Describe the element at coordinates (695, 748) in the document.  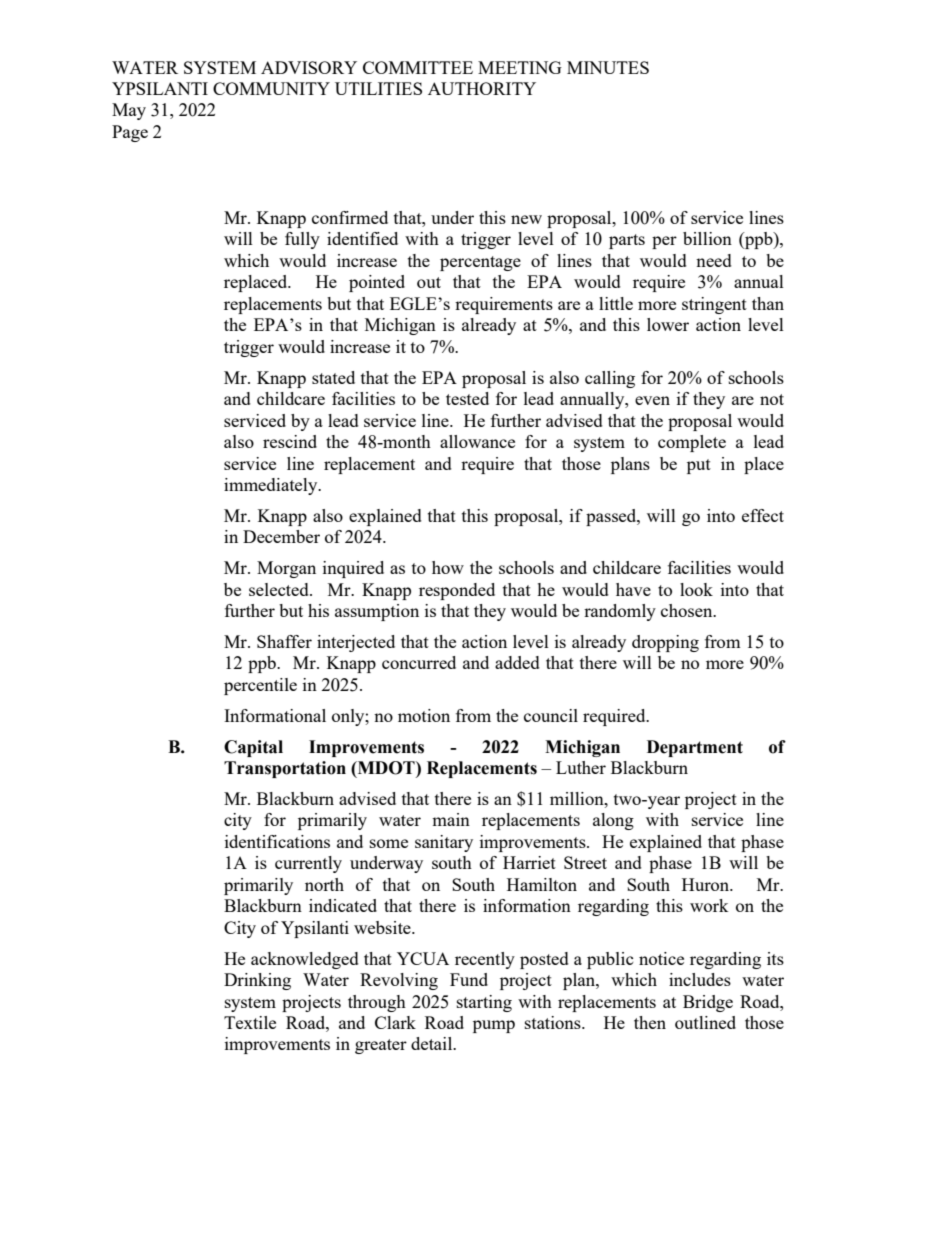
I see `Department` at that location.
